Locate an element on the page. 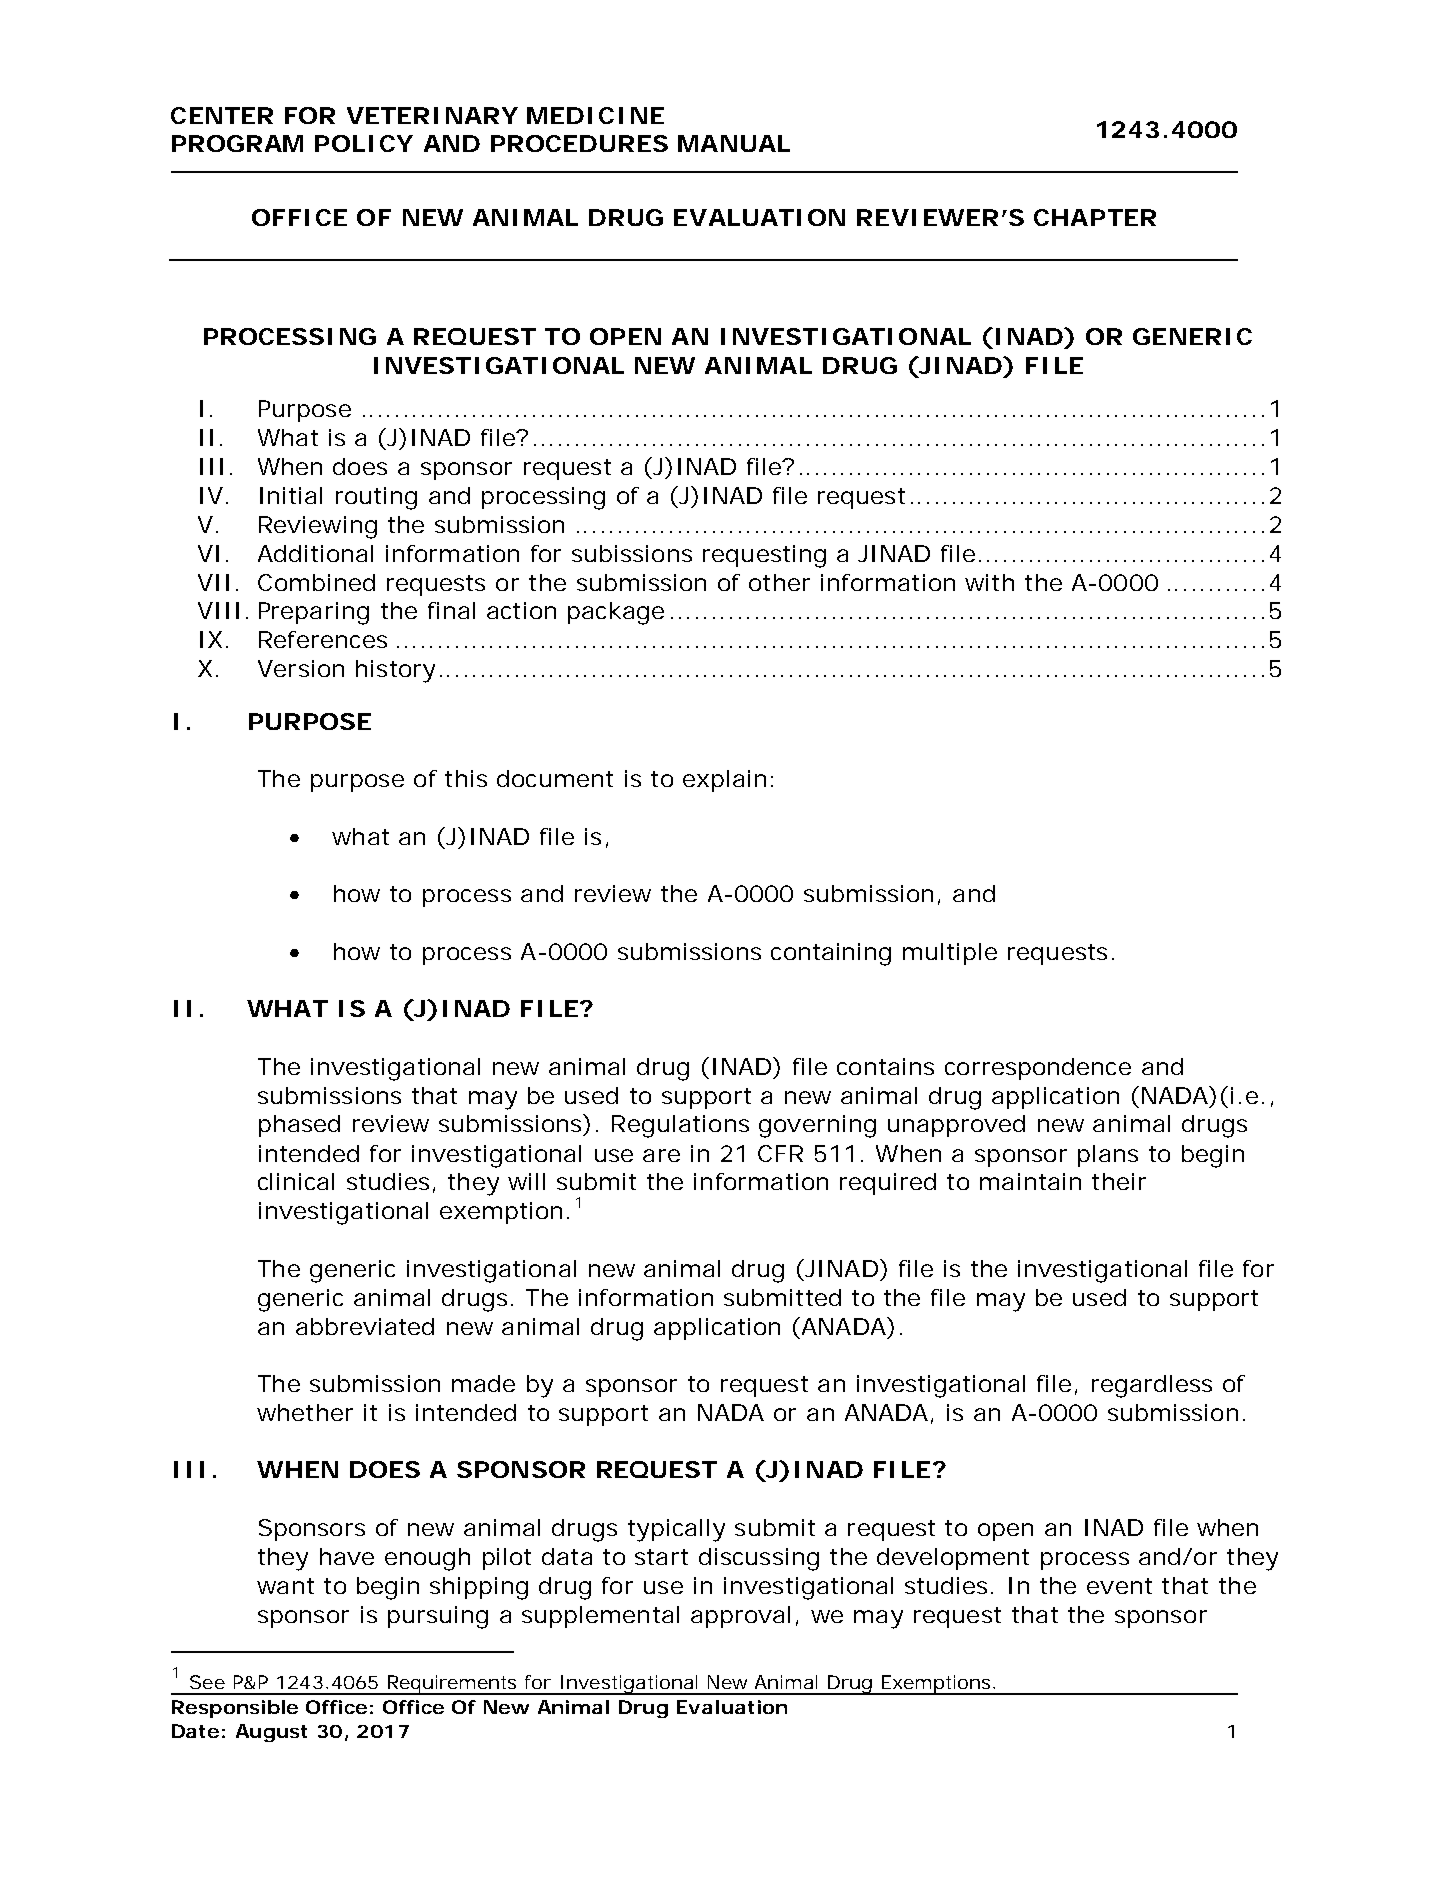 This image has width=1456, height=1884. Initial is located at coordinates (291, 495).
